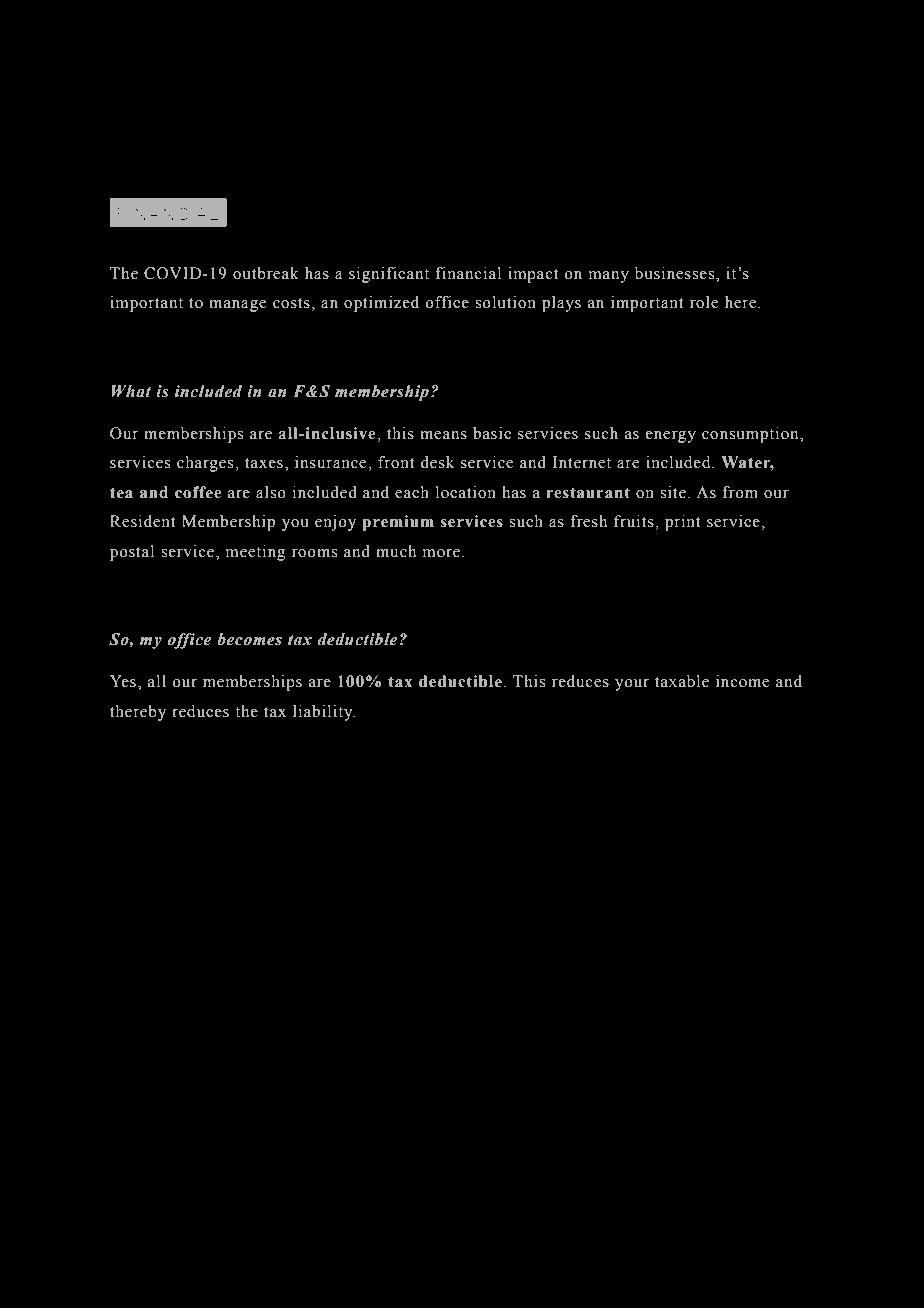  I want to click on Yes, so click(123, 681).
